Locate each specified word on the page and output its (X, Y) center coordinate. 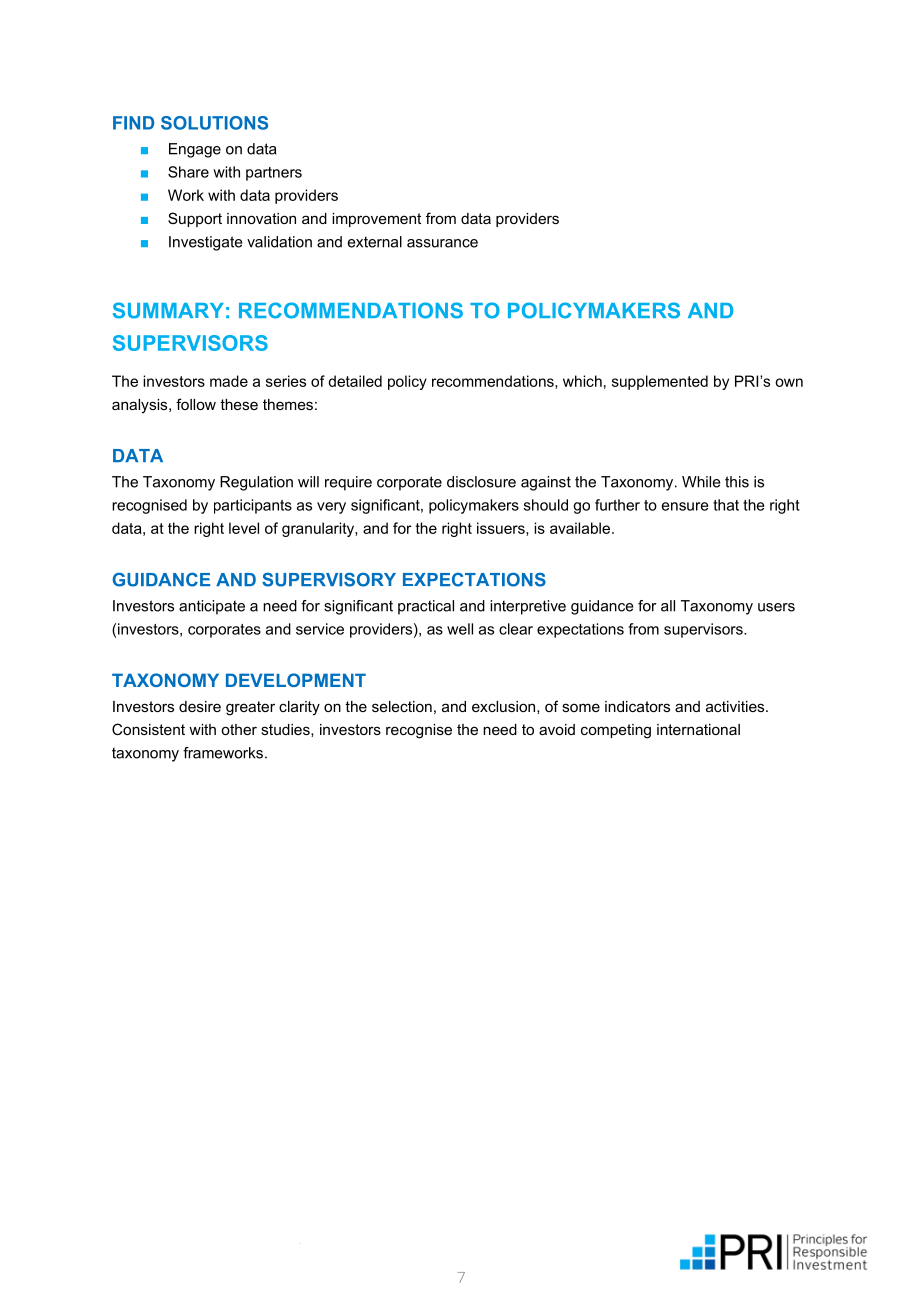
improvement (376, 220)
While (701, 482)
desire (200, 706)
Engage (195, 150)
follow (196, 404)
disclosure (481, 482)
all (668, 606)
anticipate (212, 607)
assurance (442, 243)
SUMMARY (168, 310)
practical (426, 607)
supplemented (660, 382)
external (375, 242)
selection (402, 706)
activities (736, 706)
